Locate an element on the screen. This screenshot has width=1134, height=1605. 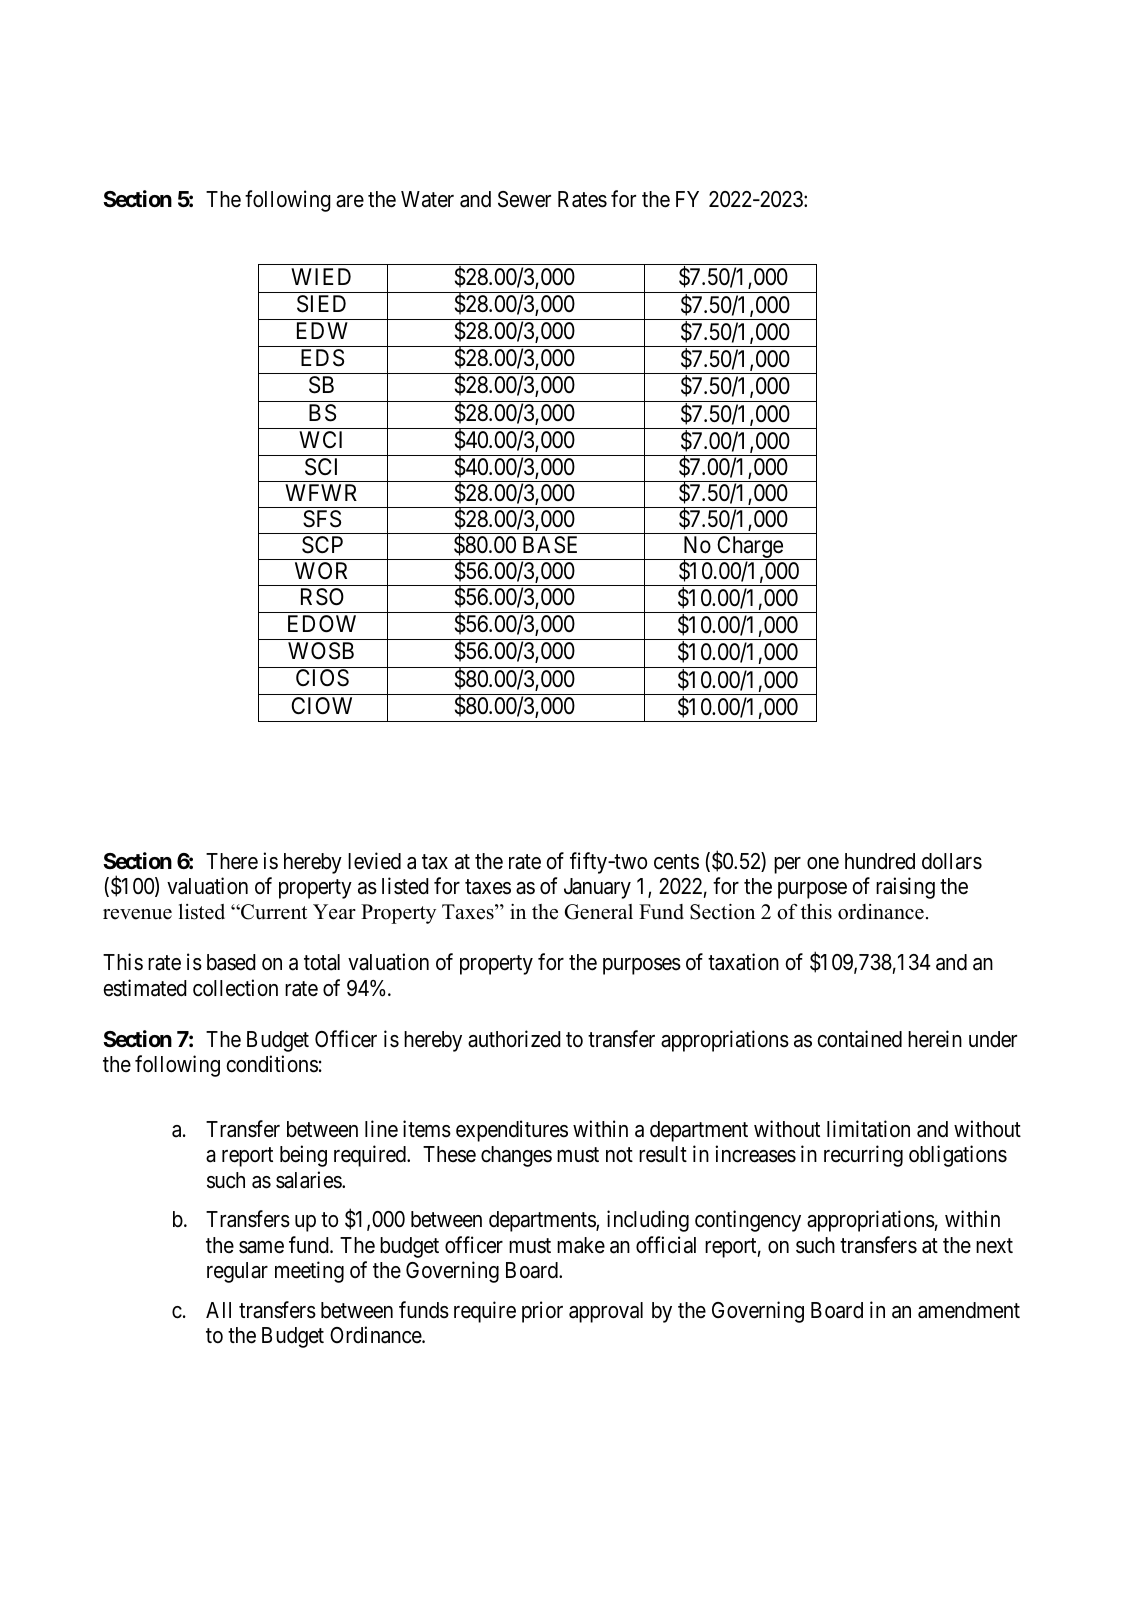
WIED is located at coordinates (321, 276).
